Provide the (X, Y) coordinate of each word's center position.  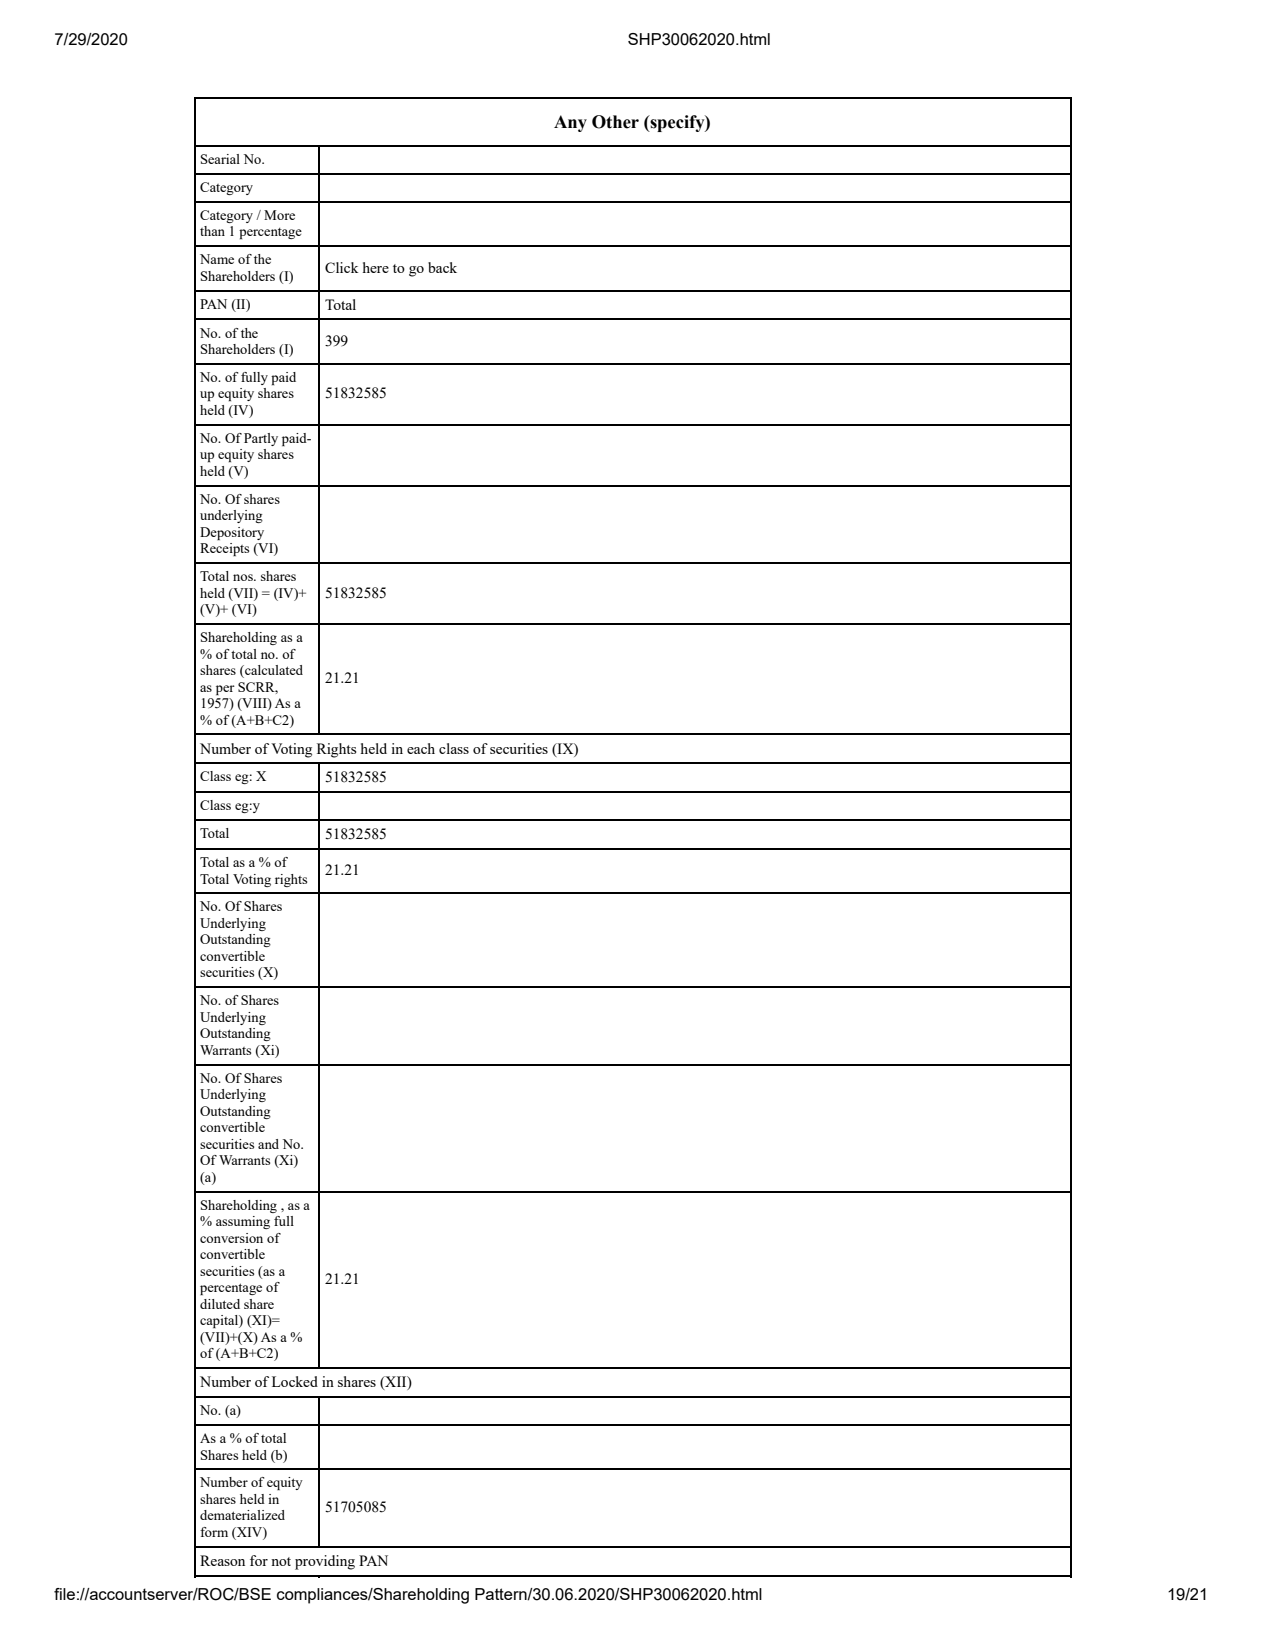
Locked (295, 1381)
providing (325, 1562)
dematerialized (242, 1515)
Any (570, 123)
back (442, 267)
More (279, 215)
